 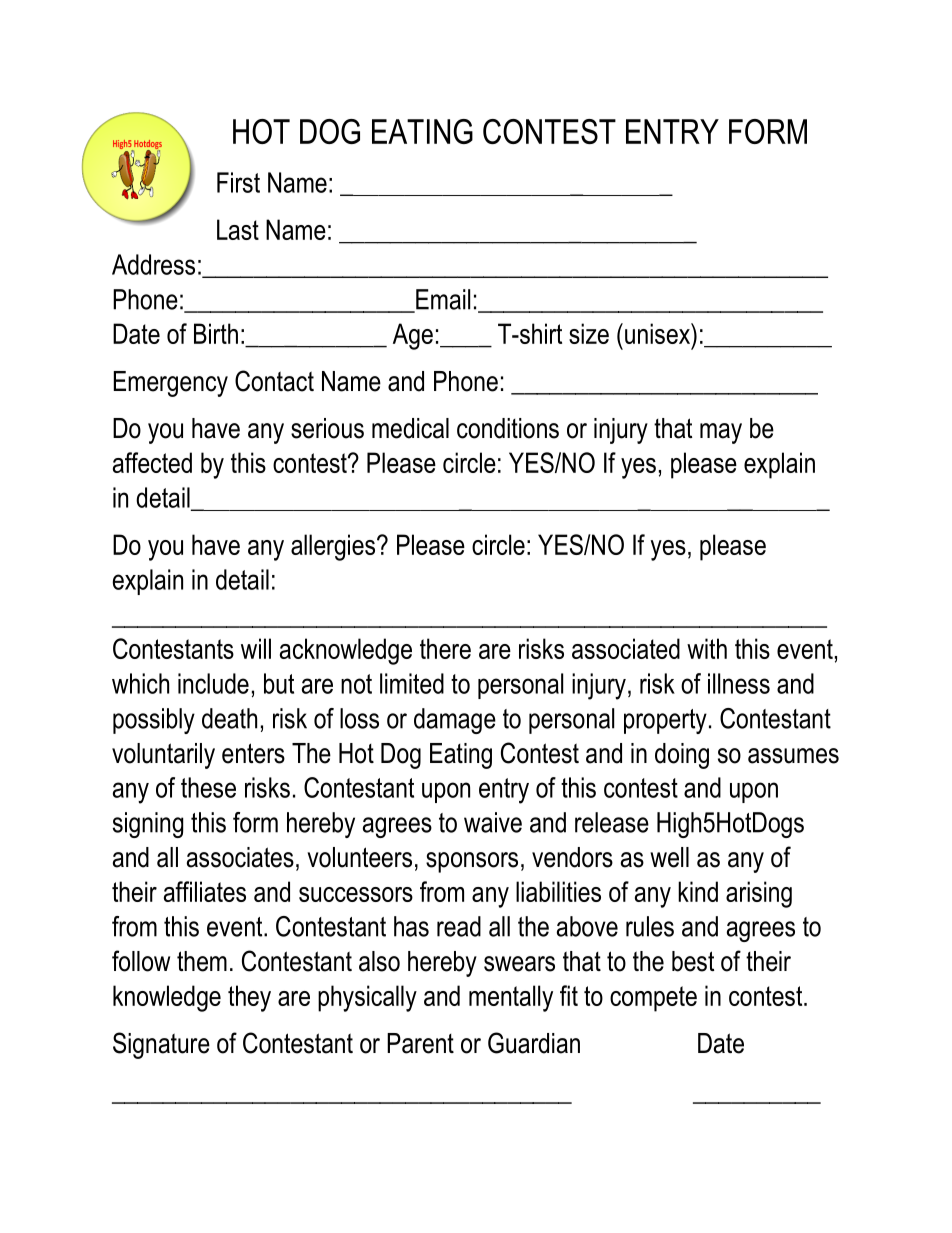 I want to click on these, so click(x=208, y=787).
